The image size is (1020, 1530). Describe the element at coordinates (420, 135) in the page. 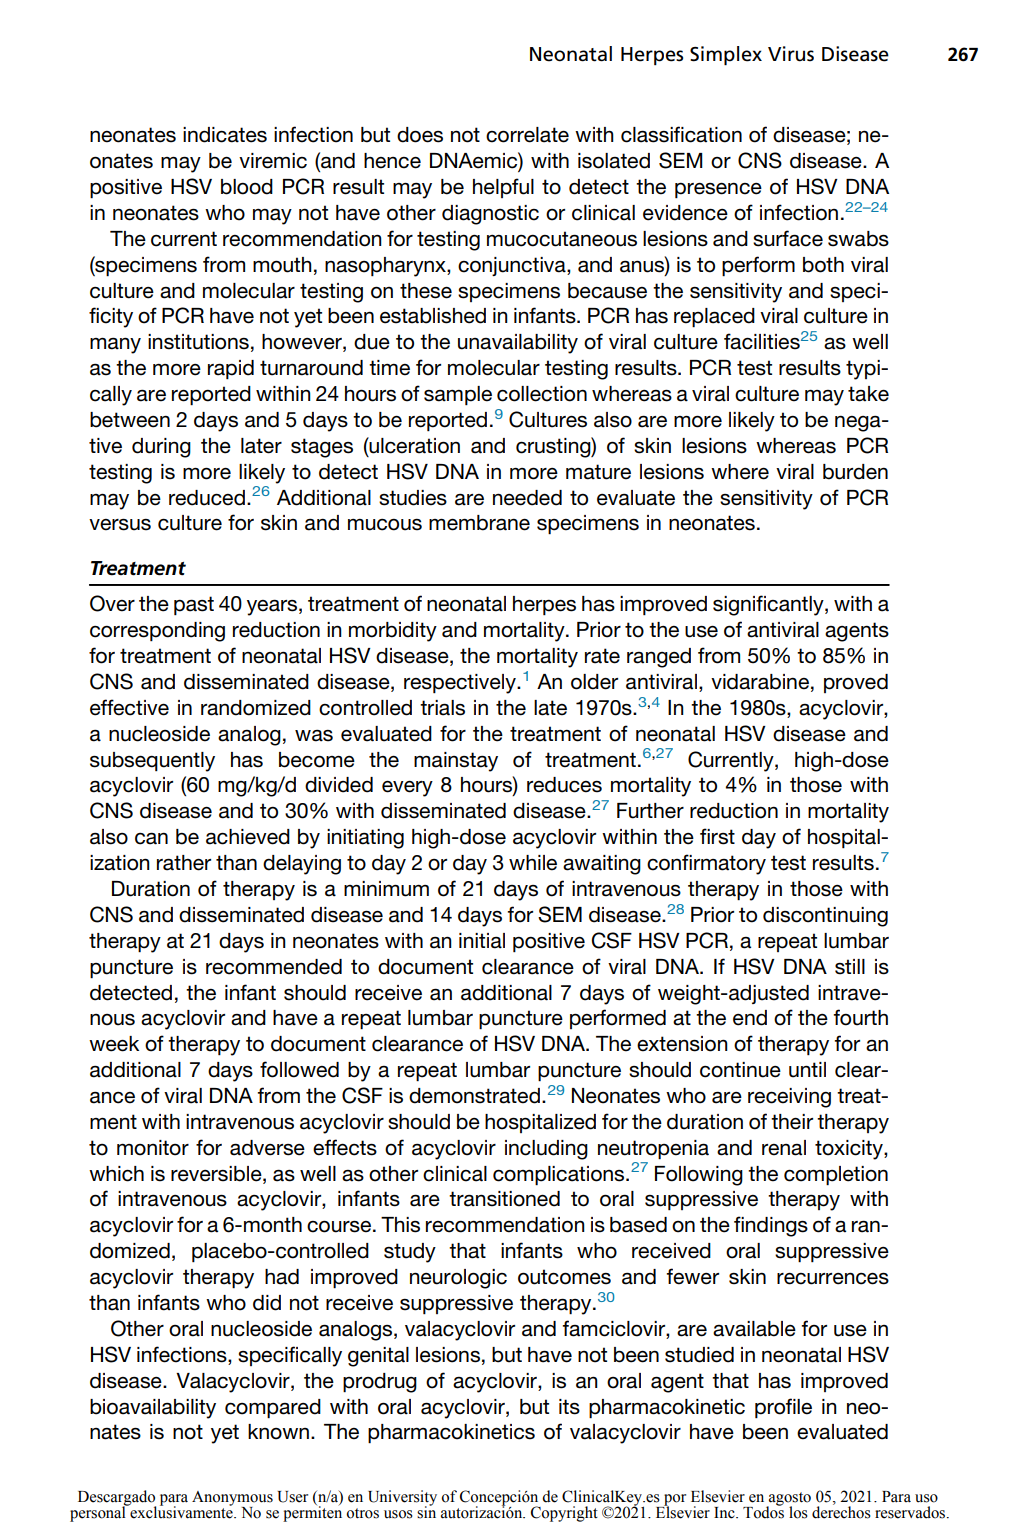

I see `does` at that location.
